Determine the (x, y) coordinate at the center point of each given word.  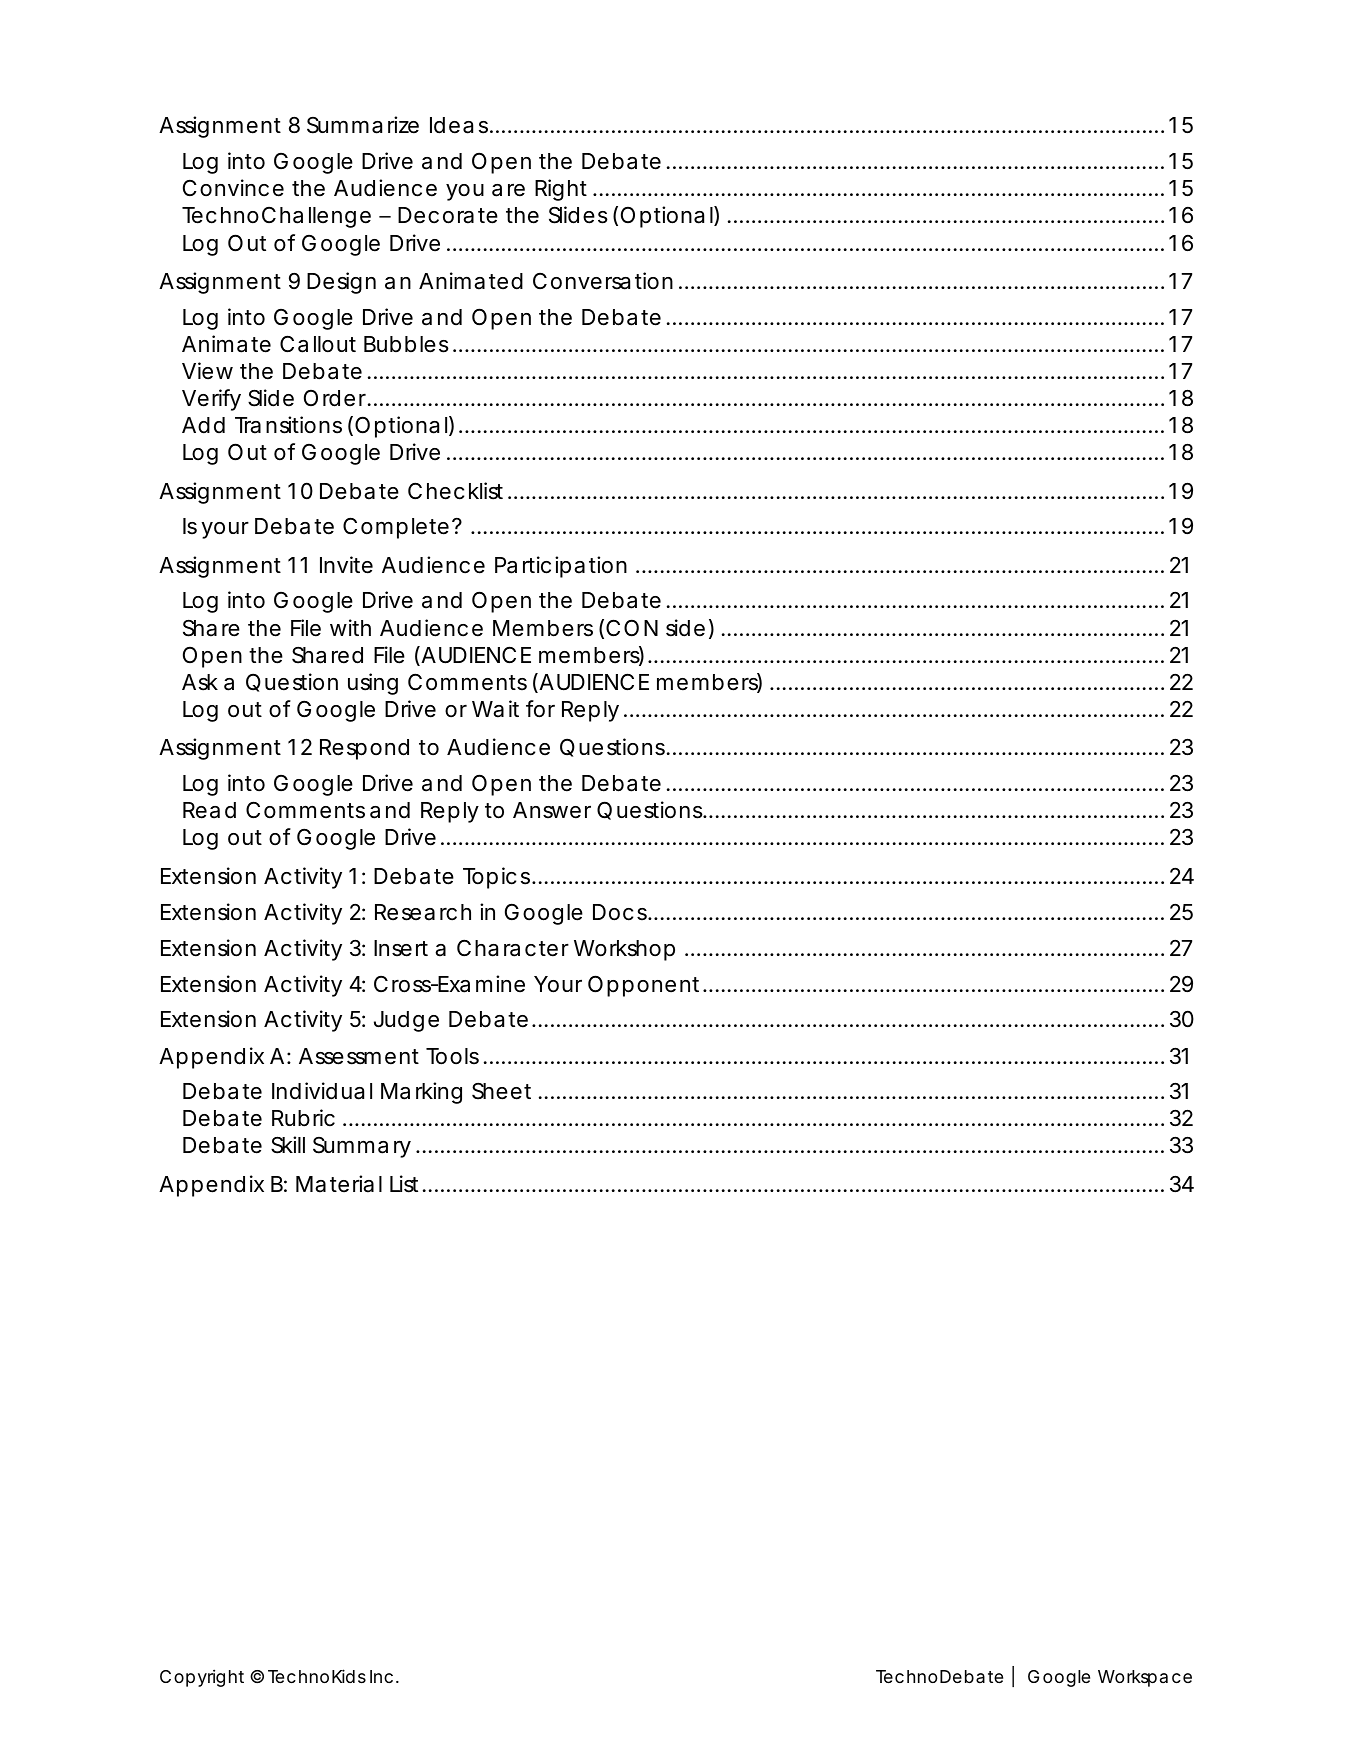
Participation (561, 567)
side (685, 628)
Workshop (624, 950)
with (350, 627)
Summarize (363, 125)
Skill (288, 1145)
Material (339, 1184)
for (540, 709)
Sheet (501, 1091)
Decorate (448, 215)
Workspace (1145, 1678)
